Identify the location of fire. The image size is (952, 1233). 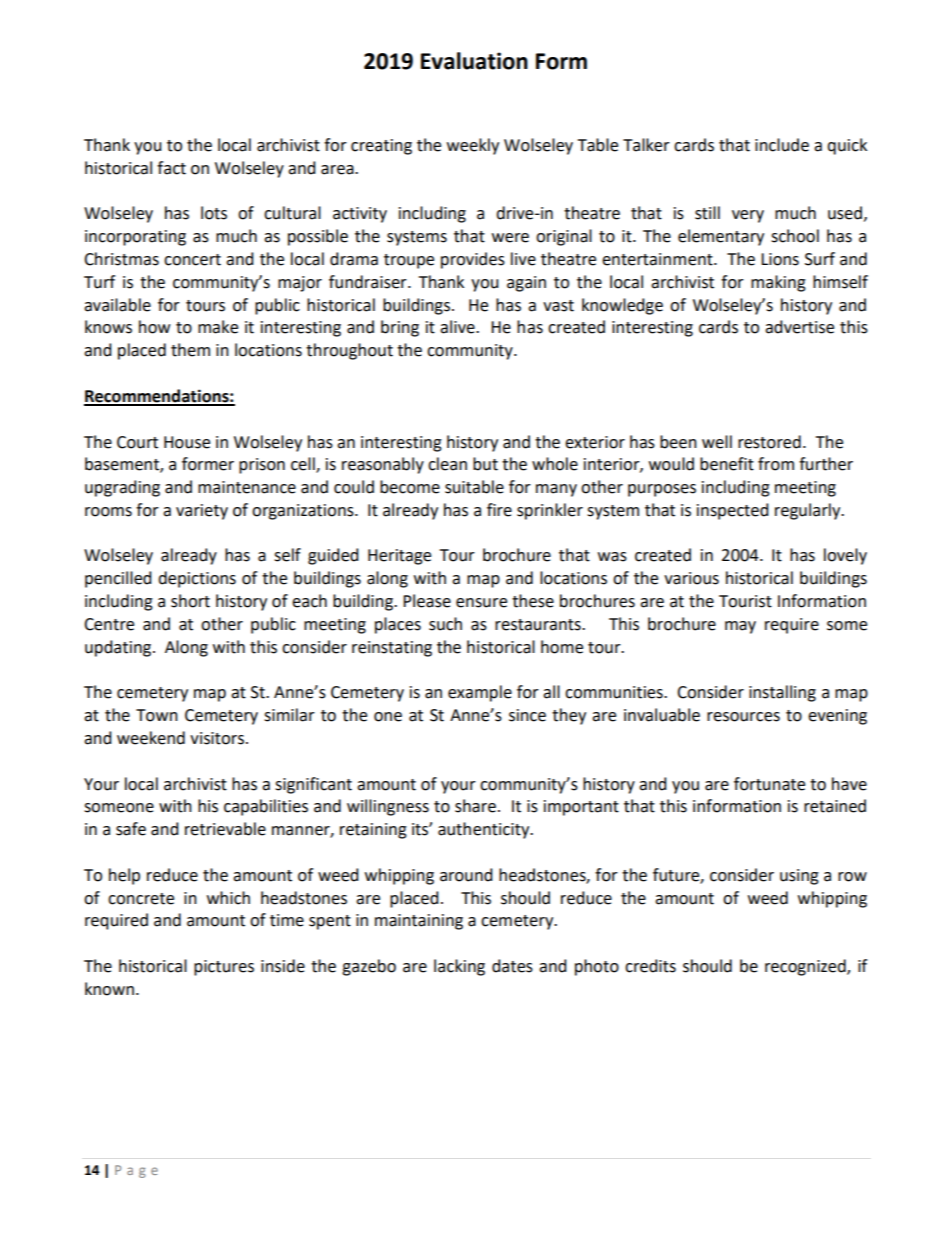
(499, 510).
